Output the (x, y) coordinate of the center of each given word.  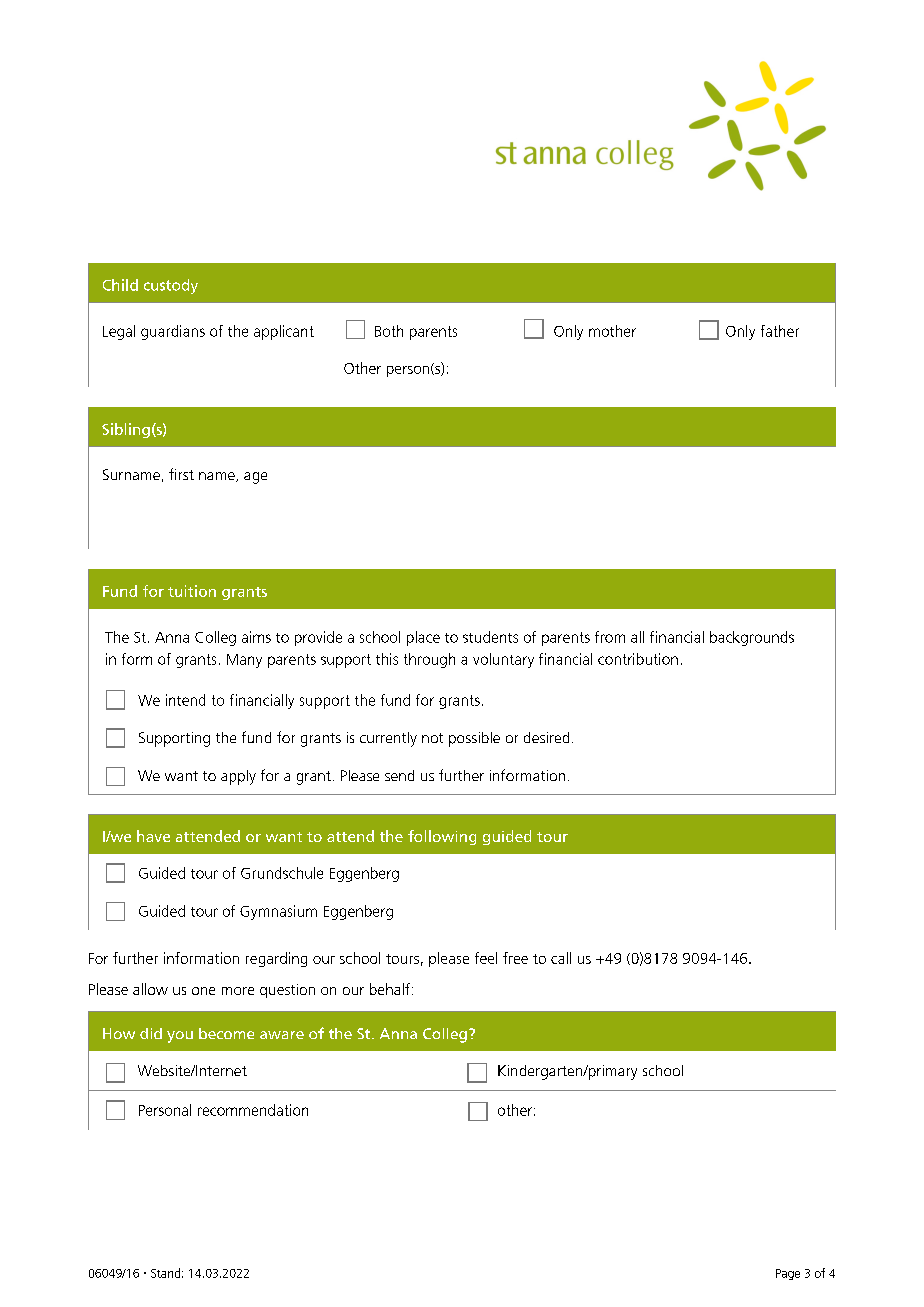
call (561, 958)
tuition (192, 591)
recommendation (253, 1110)
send (399, 775)
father (780, 331)
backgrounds (752, 638)
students (490, 637)
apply (238, 777)
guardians (173, 332)
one (203, 991)
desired (546, 737)
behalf (390, 989)
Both (389, 331)
